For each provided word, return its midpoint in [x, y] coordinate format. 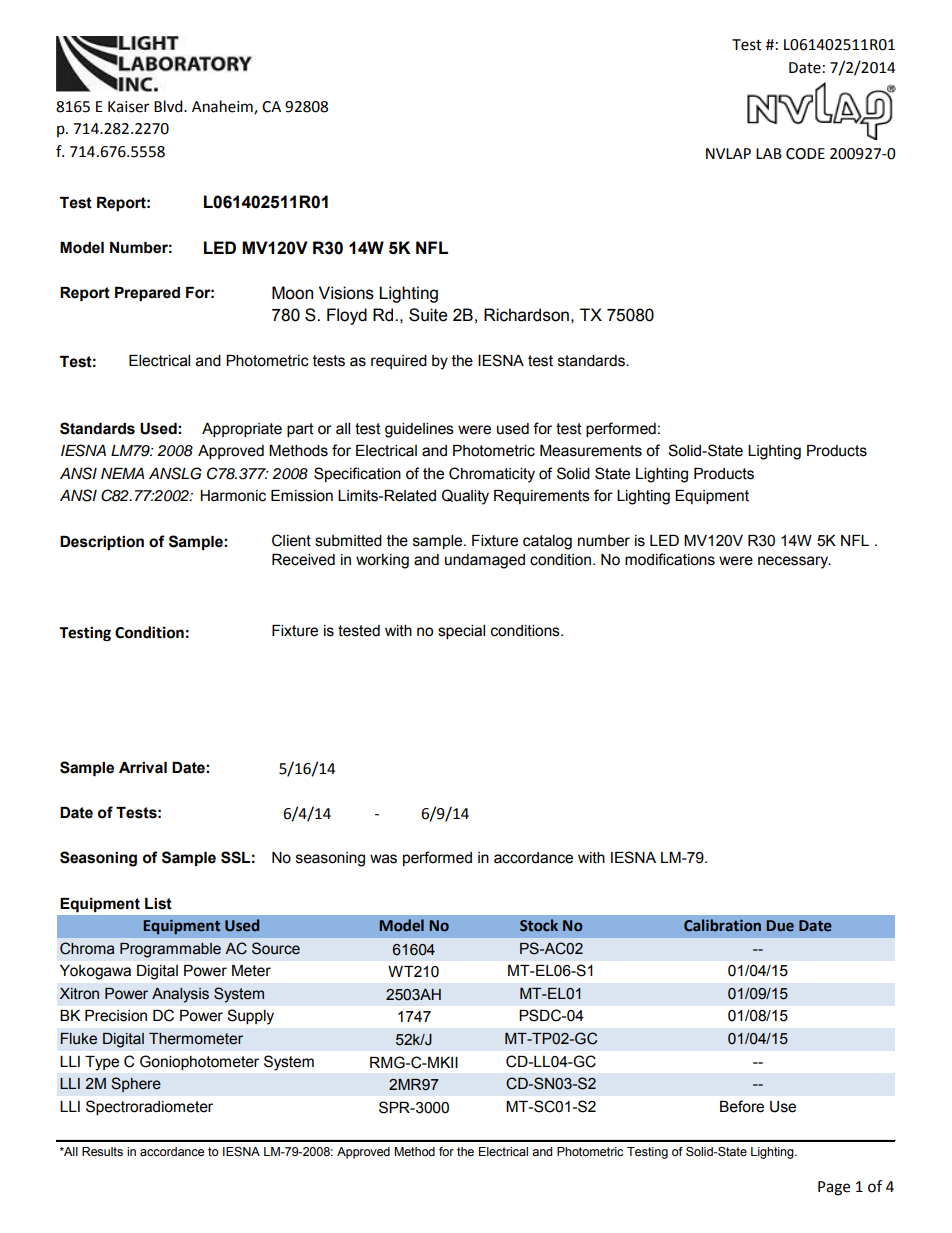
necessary [794, 562]
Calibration [722, 925]
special [461, 632]
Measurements [591, 451]
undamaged [485, 561]
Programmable [170, 950]
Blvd [169, 106]
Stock [539, 925]
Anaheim [223, 107]
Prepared [147, 294]
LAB [769, 153]
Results [102, 1152]
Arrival [143, 768]
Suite [428, 315]
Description [102, 543]
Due [780, 926]
